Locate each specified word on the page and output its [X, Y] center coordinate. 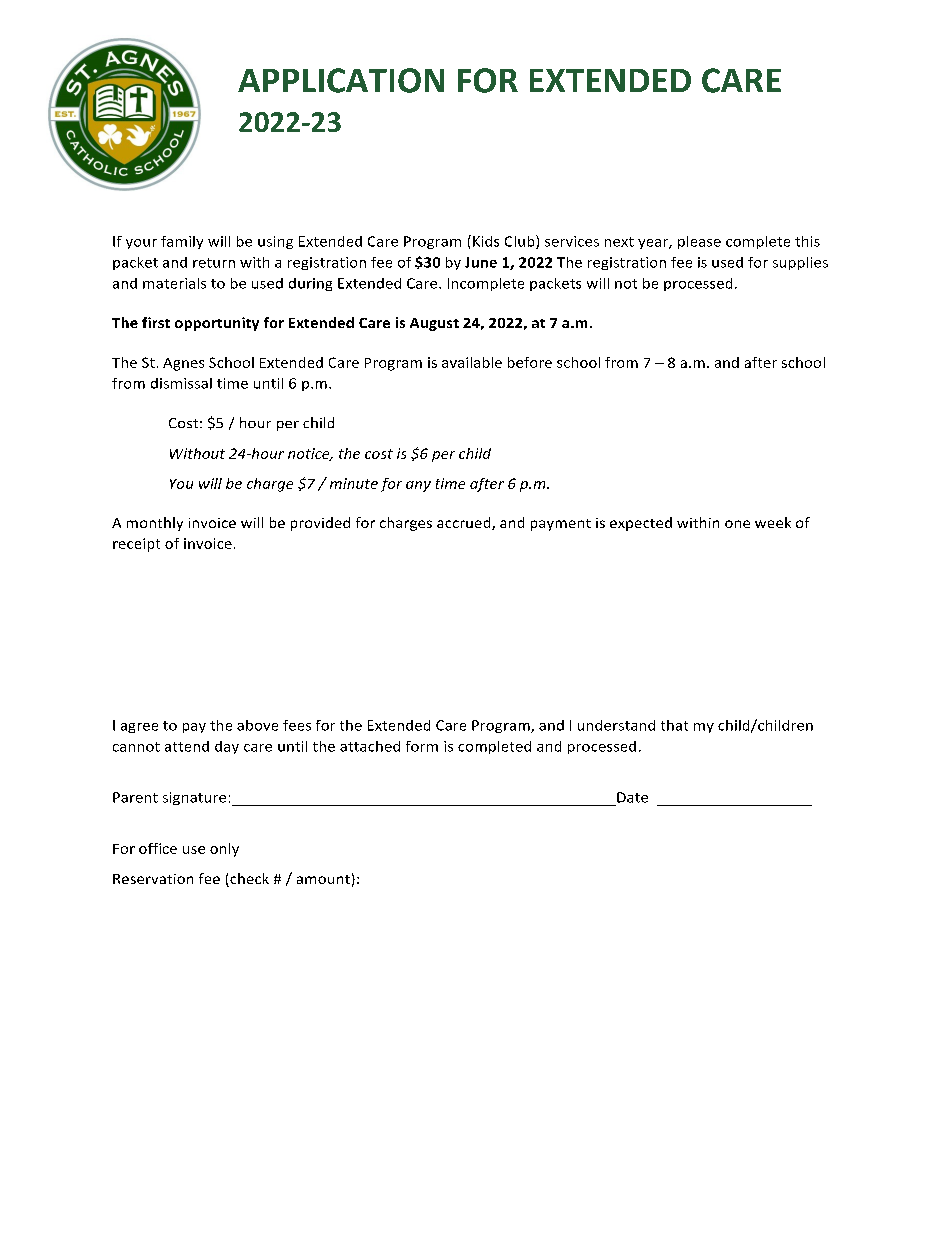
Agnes [183, 364]
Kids [486, 241]
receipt [136, 545]
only [224, 850]
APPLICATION [341, 80]
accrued [465, 523]
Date [632, 797]
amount [323, 879]
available [472, 362]
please [699, 242]
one [737, 524]
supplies [800, 263]
